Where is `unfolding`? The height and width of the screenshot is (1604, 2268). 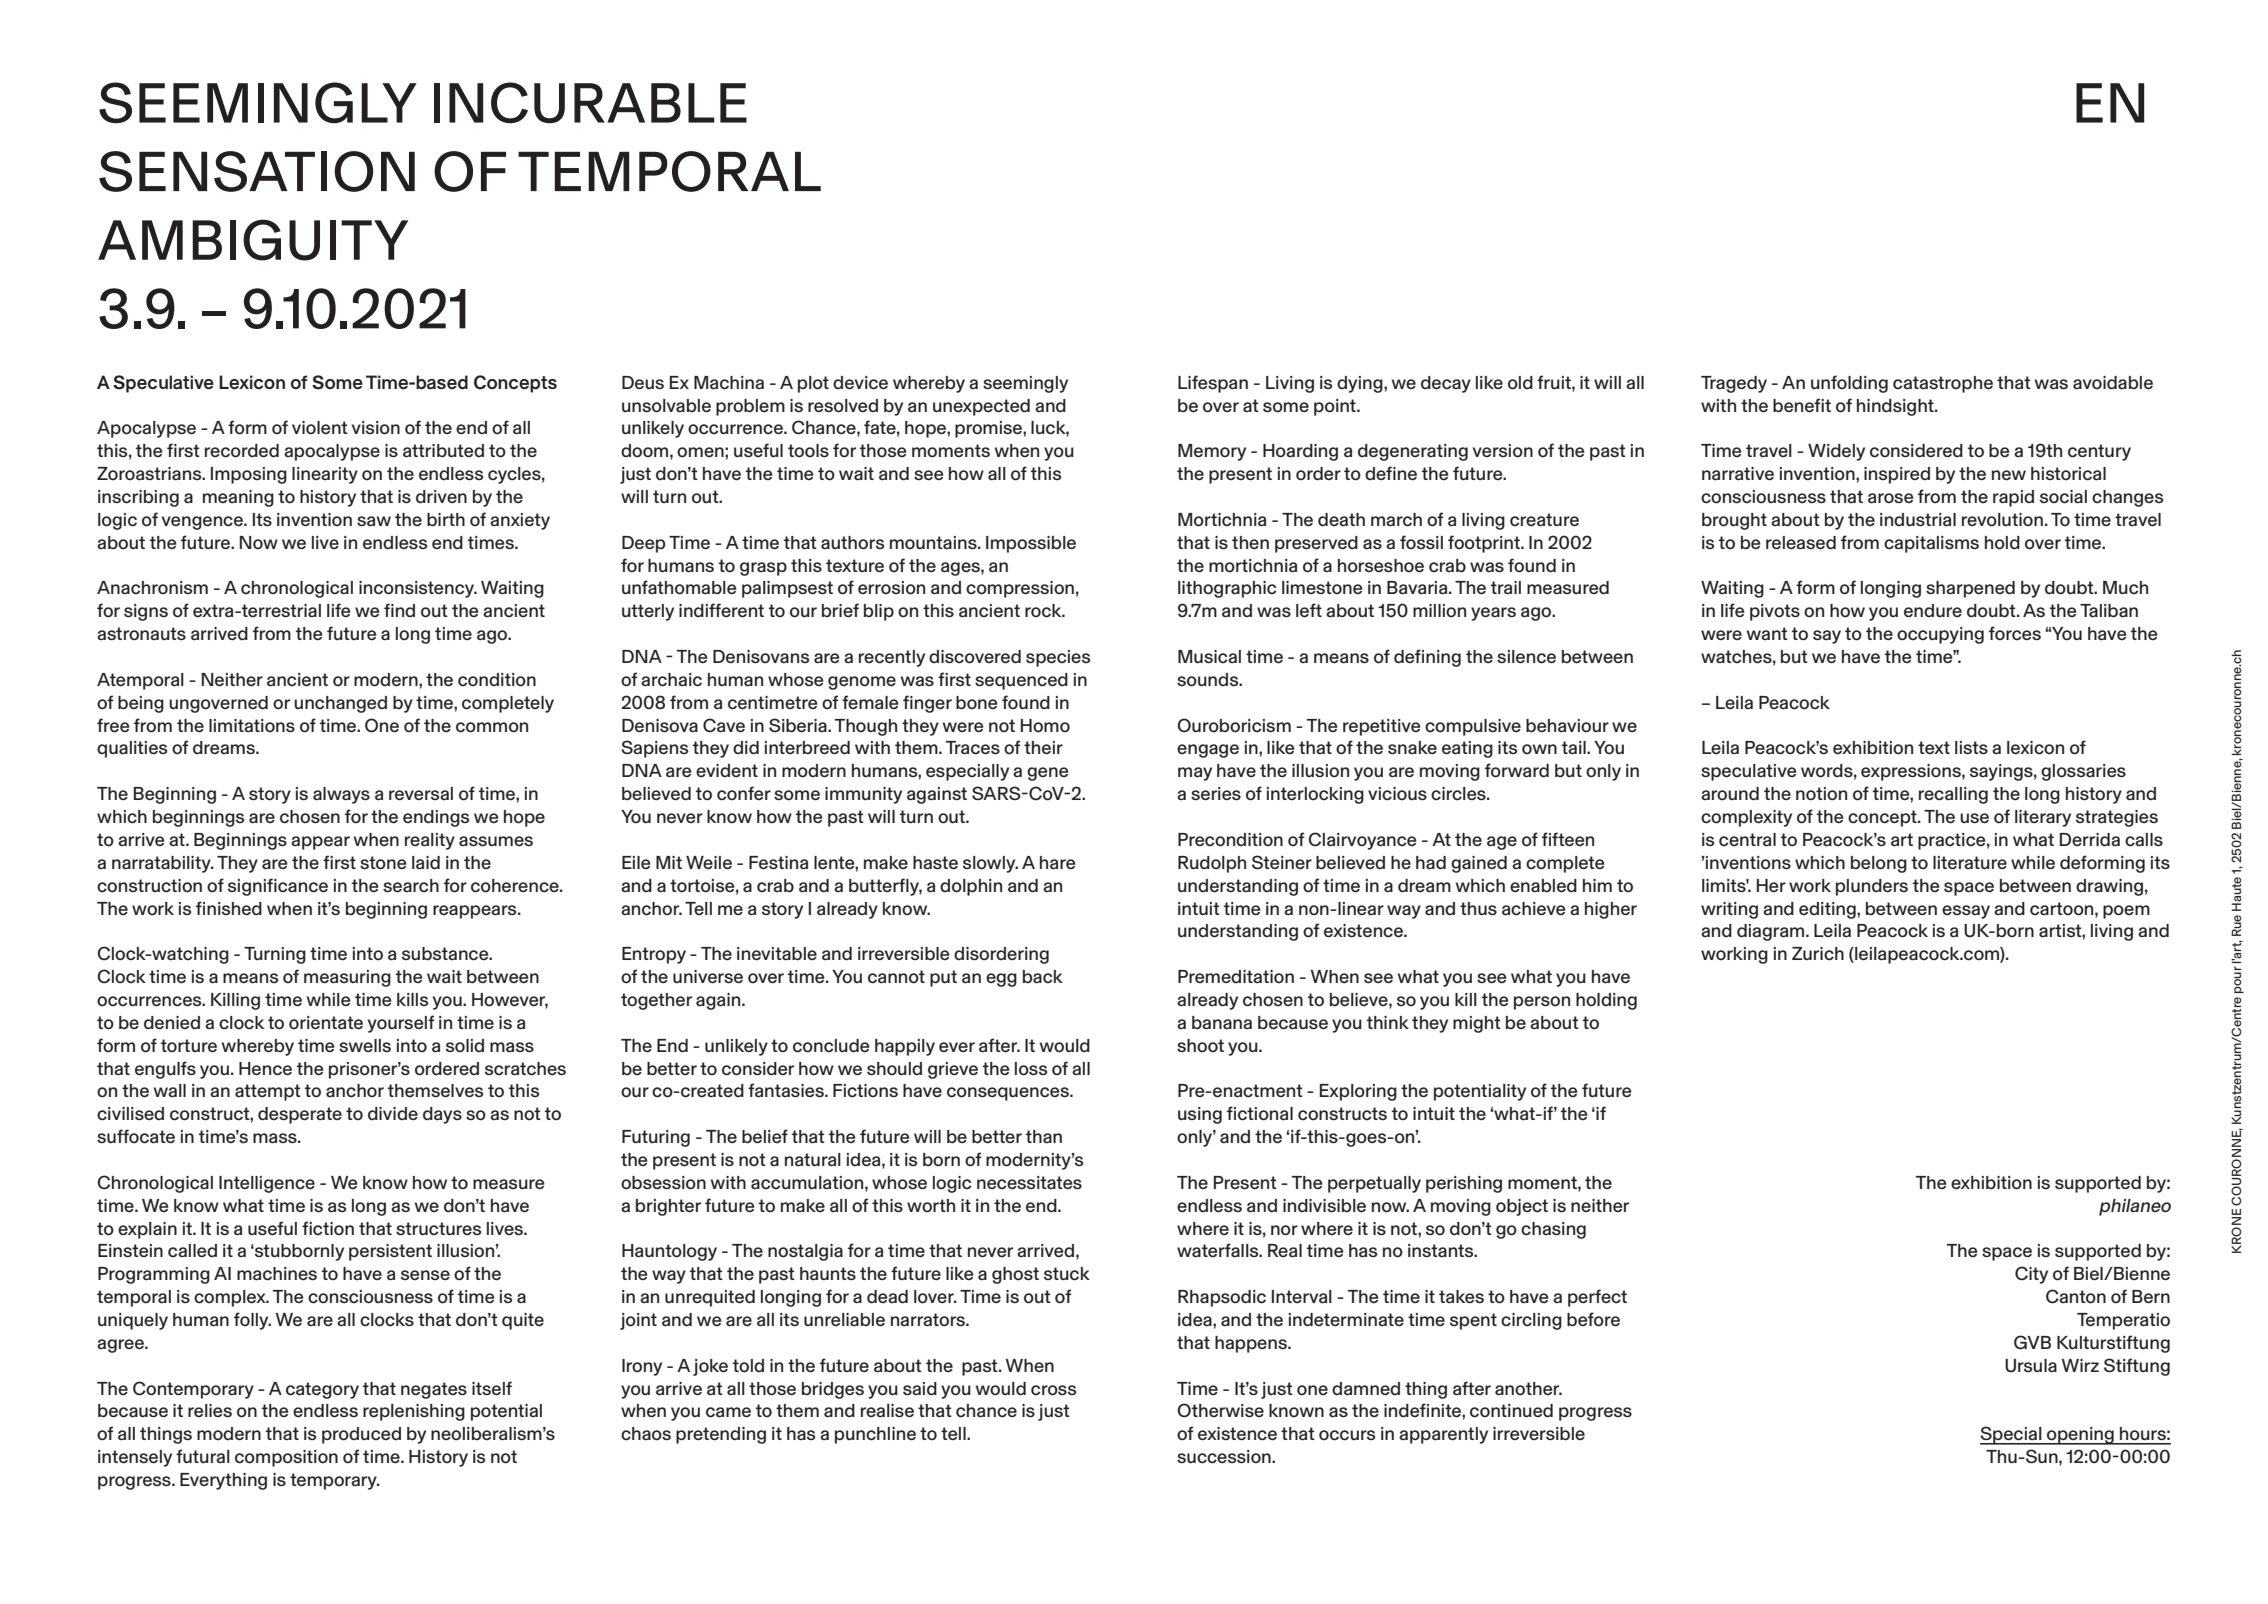 unfolding is located at coordinates (1849, 384).
